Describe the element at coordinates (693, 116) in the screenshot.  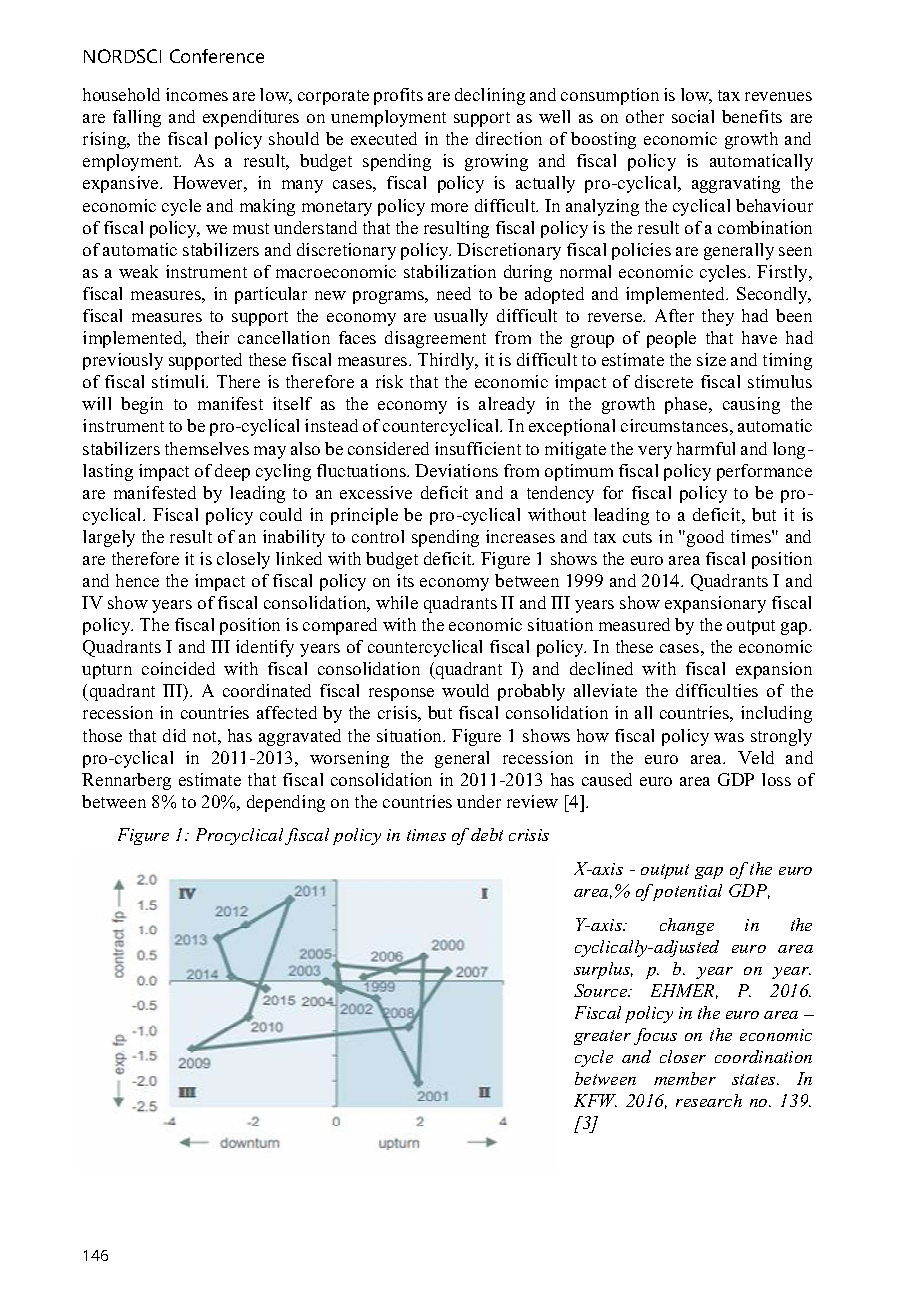
I see `social` at that location.
